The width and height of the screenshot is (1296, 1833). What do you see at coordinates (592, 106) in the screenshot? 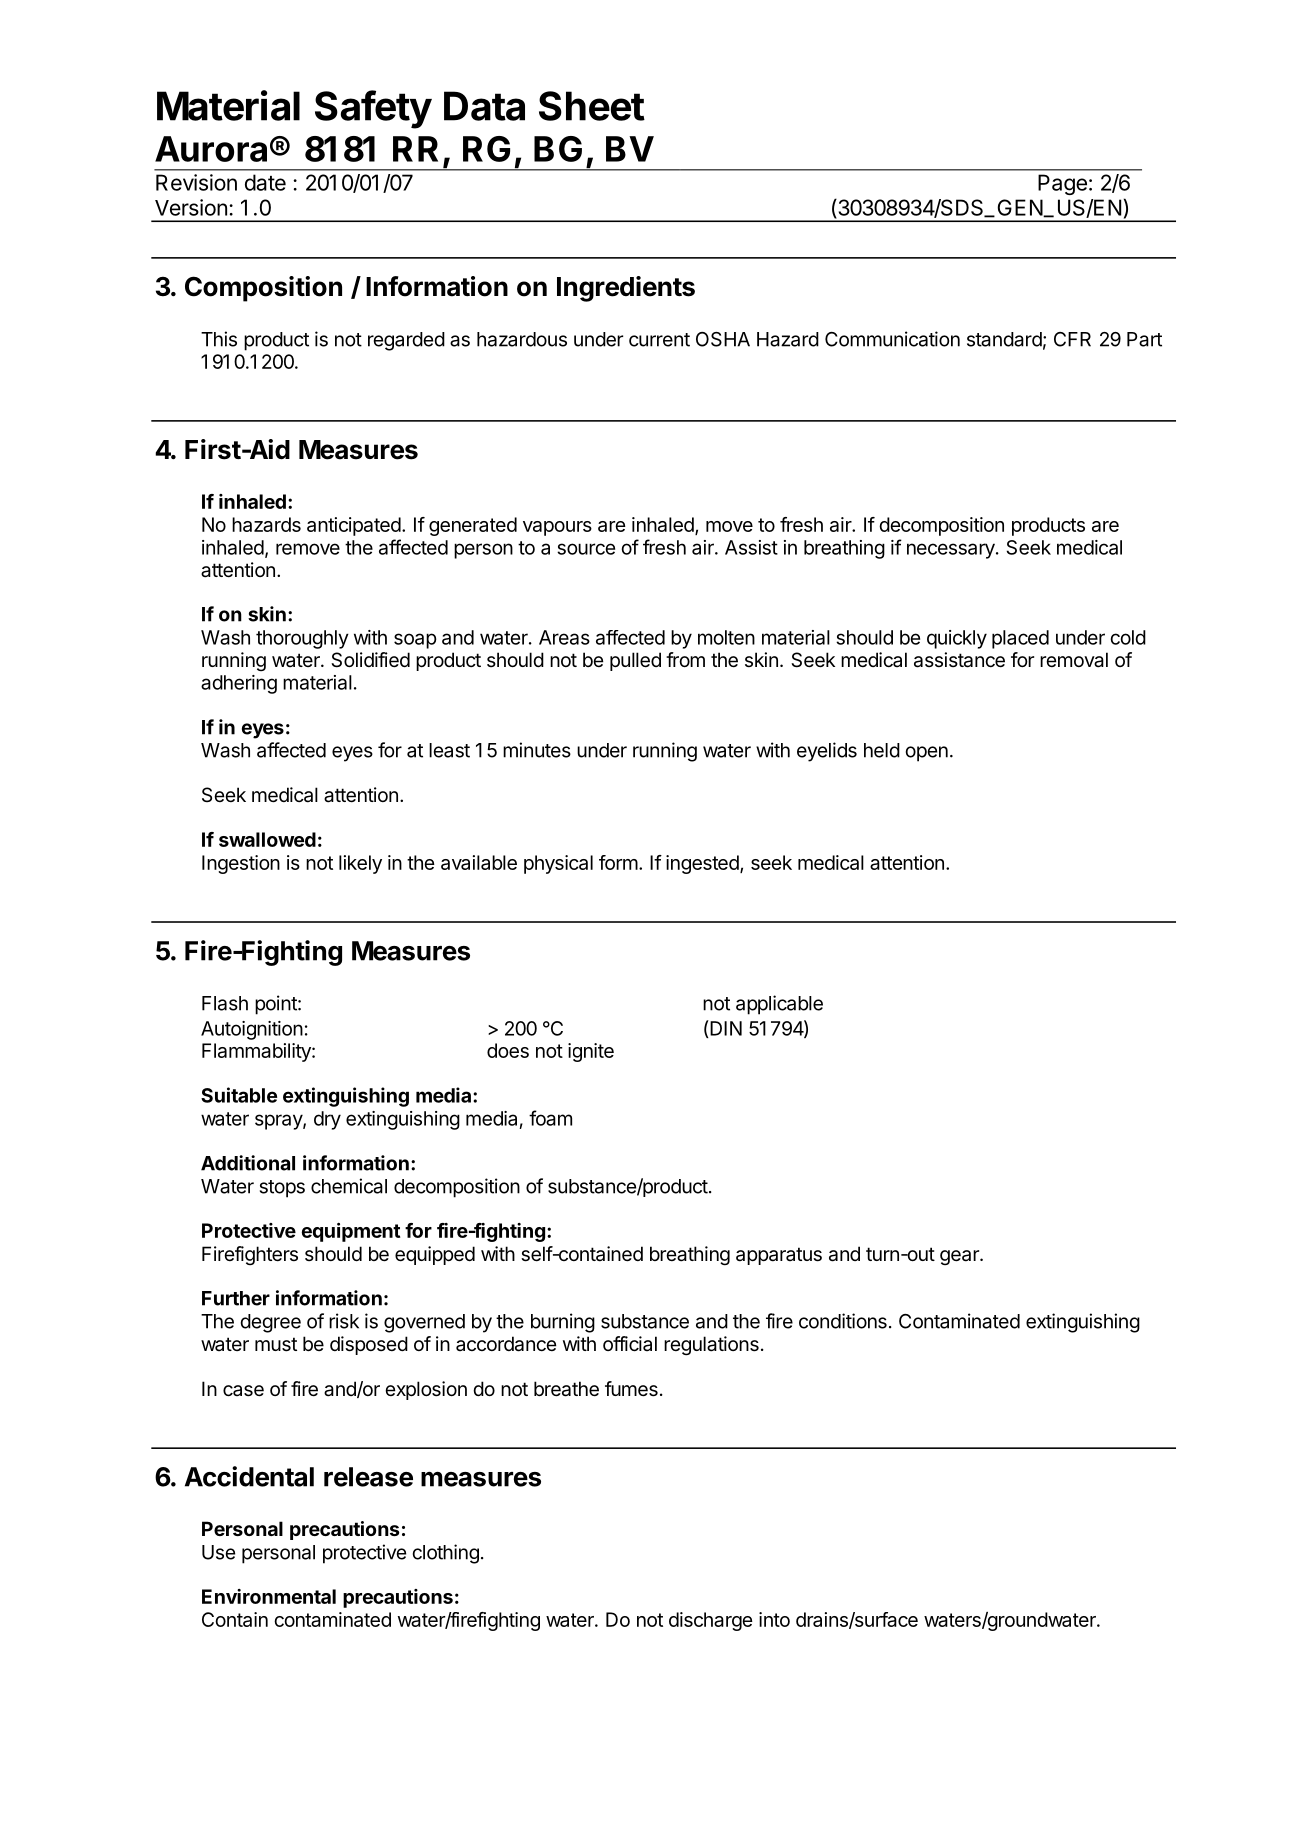
I see `Sheet` at bounding box center [592, 106].
